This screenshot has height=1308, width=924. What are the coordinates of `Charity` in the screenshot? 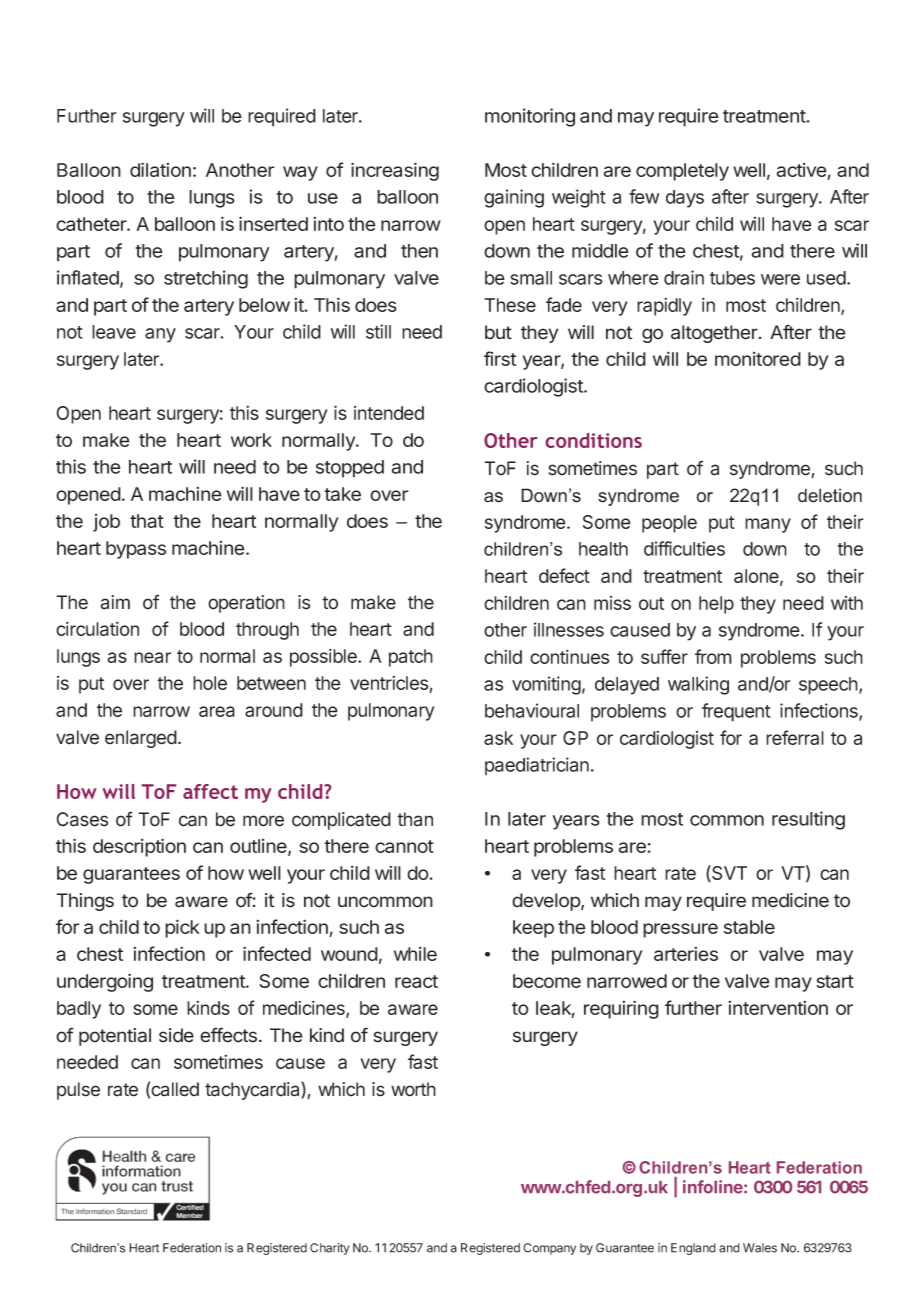 It's located at (330, 1249).
